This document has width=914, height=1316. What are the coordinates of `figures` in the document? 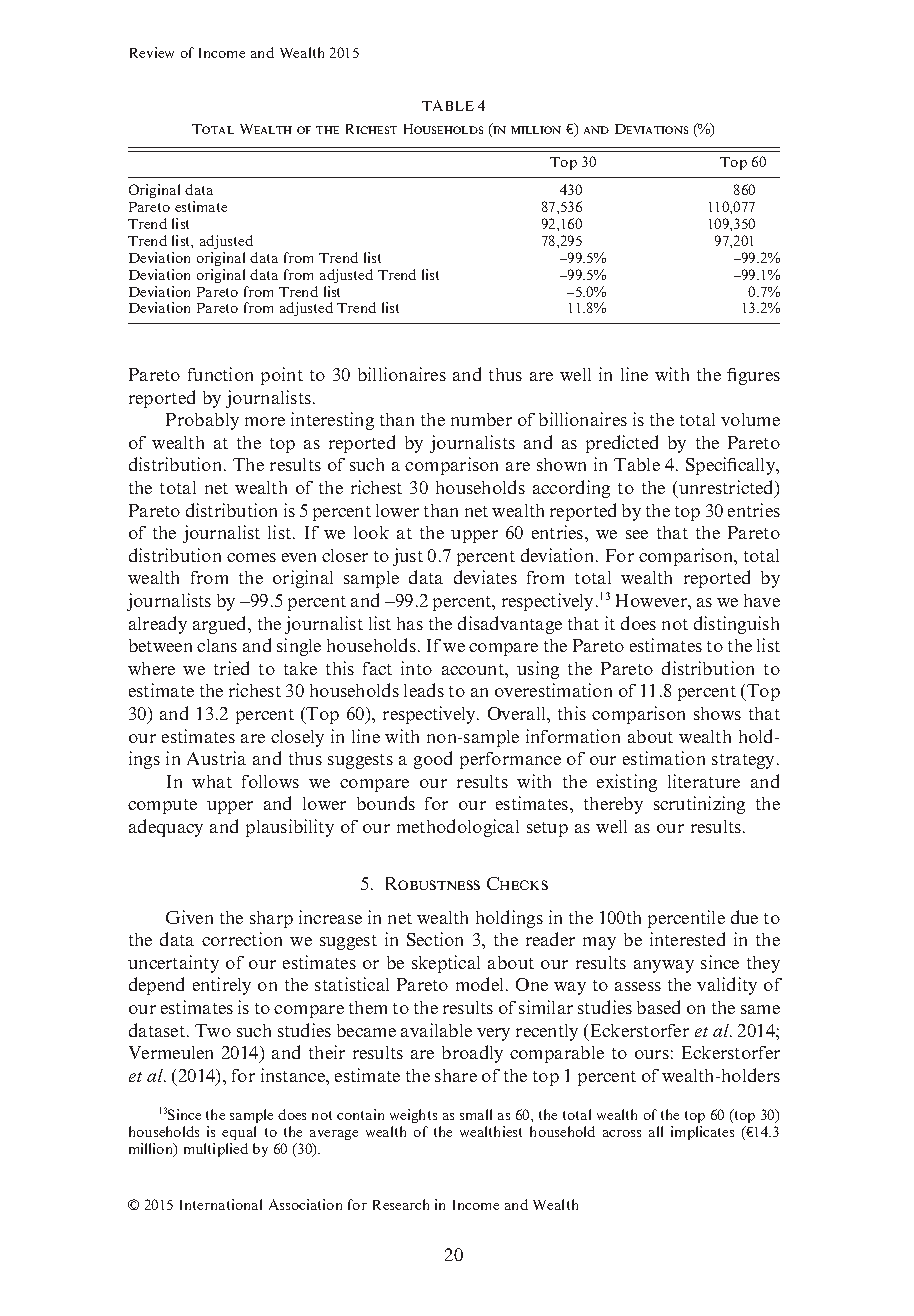 It's located at (753, 376).
